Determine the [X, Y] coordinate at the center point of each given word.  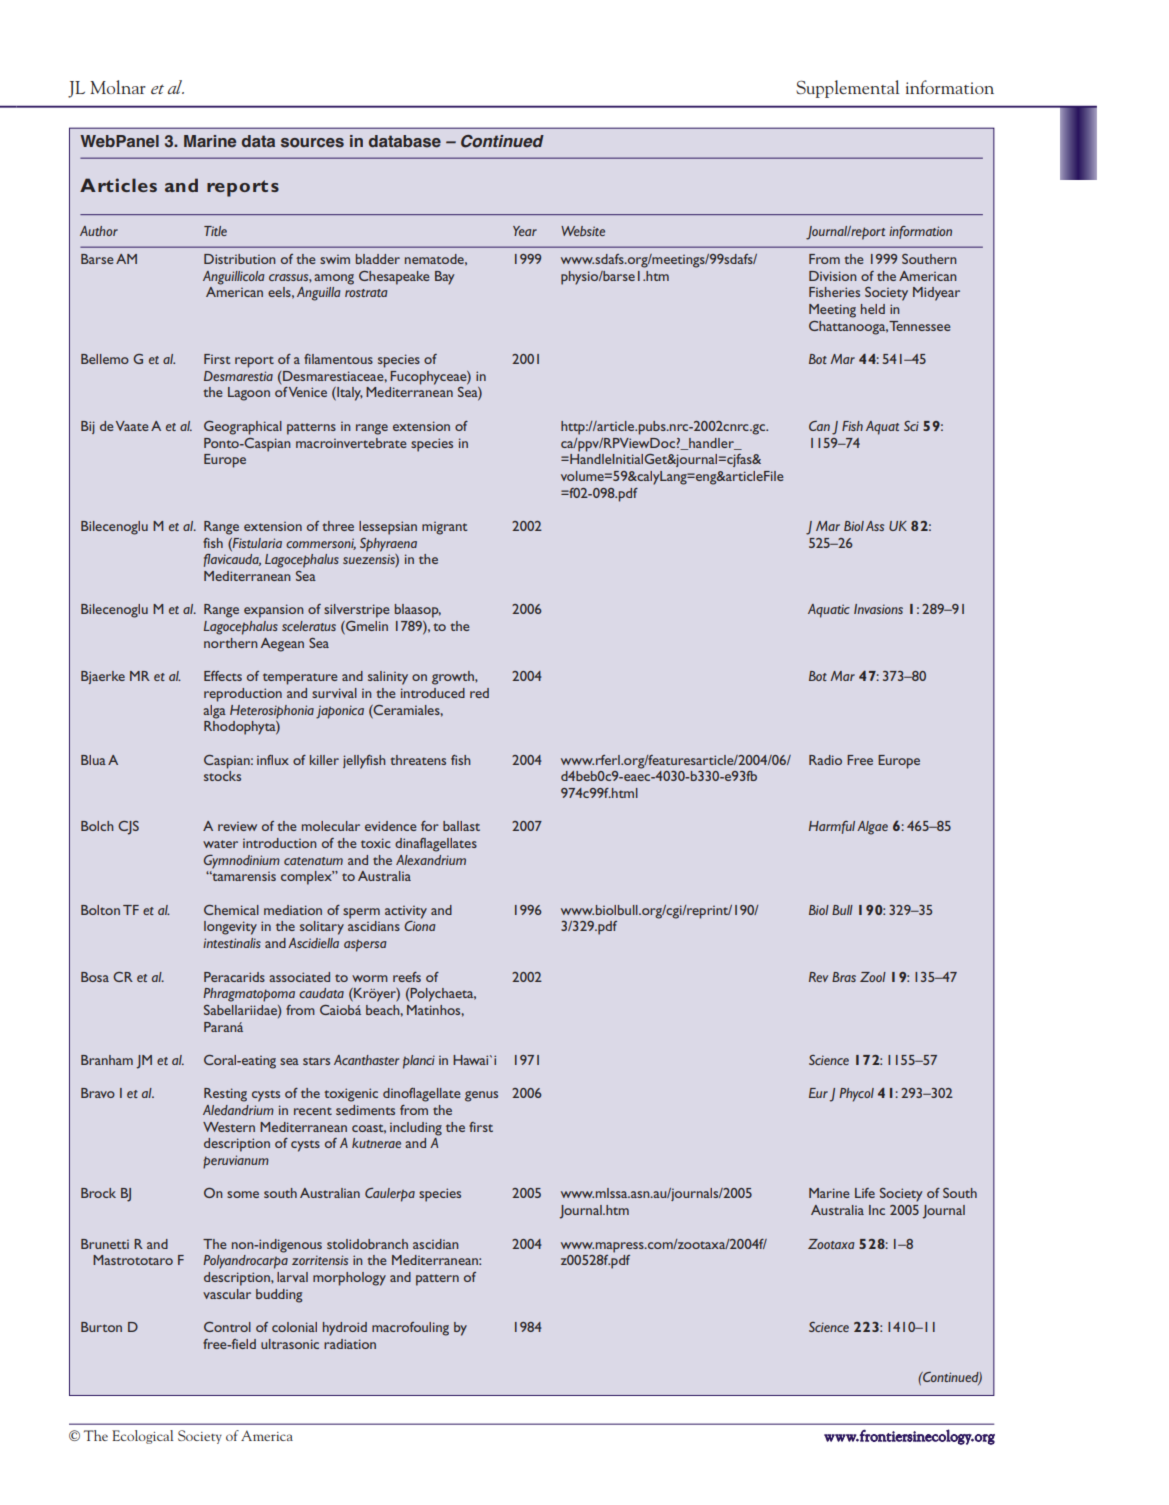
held [873, 309]
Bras [844, 977]
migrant [444, 528]
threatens [418, 760]
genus [481, 1096]
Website [583, 231]
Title [215, 231]
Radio [825, 760]
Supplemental [848, 89]
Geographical [243, 428]
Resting [225, 1095]
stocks [222, 776]
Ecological [142, 1437]
